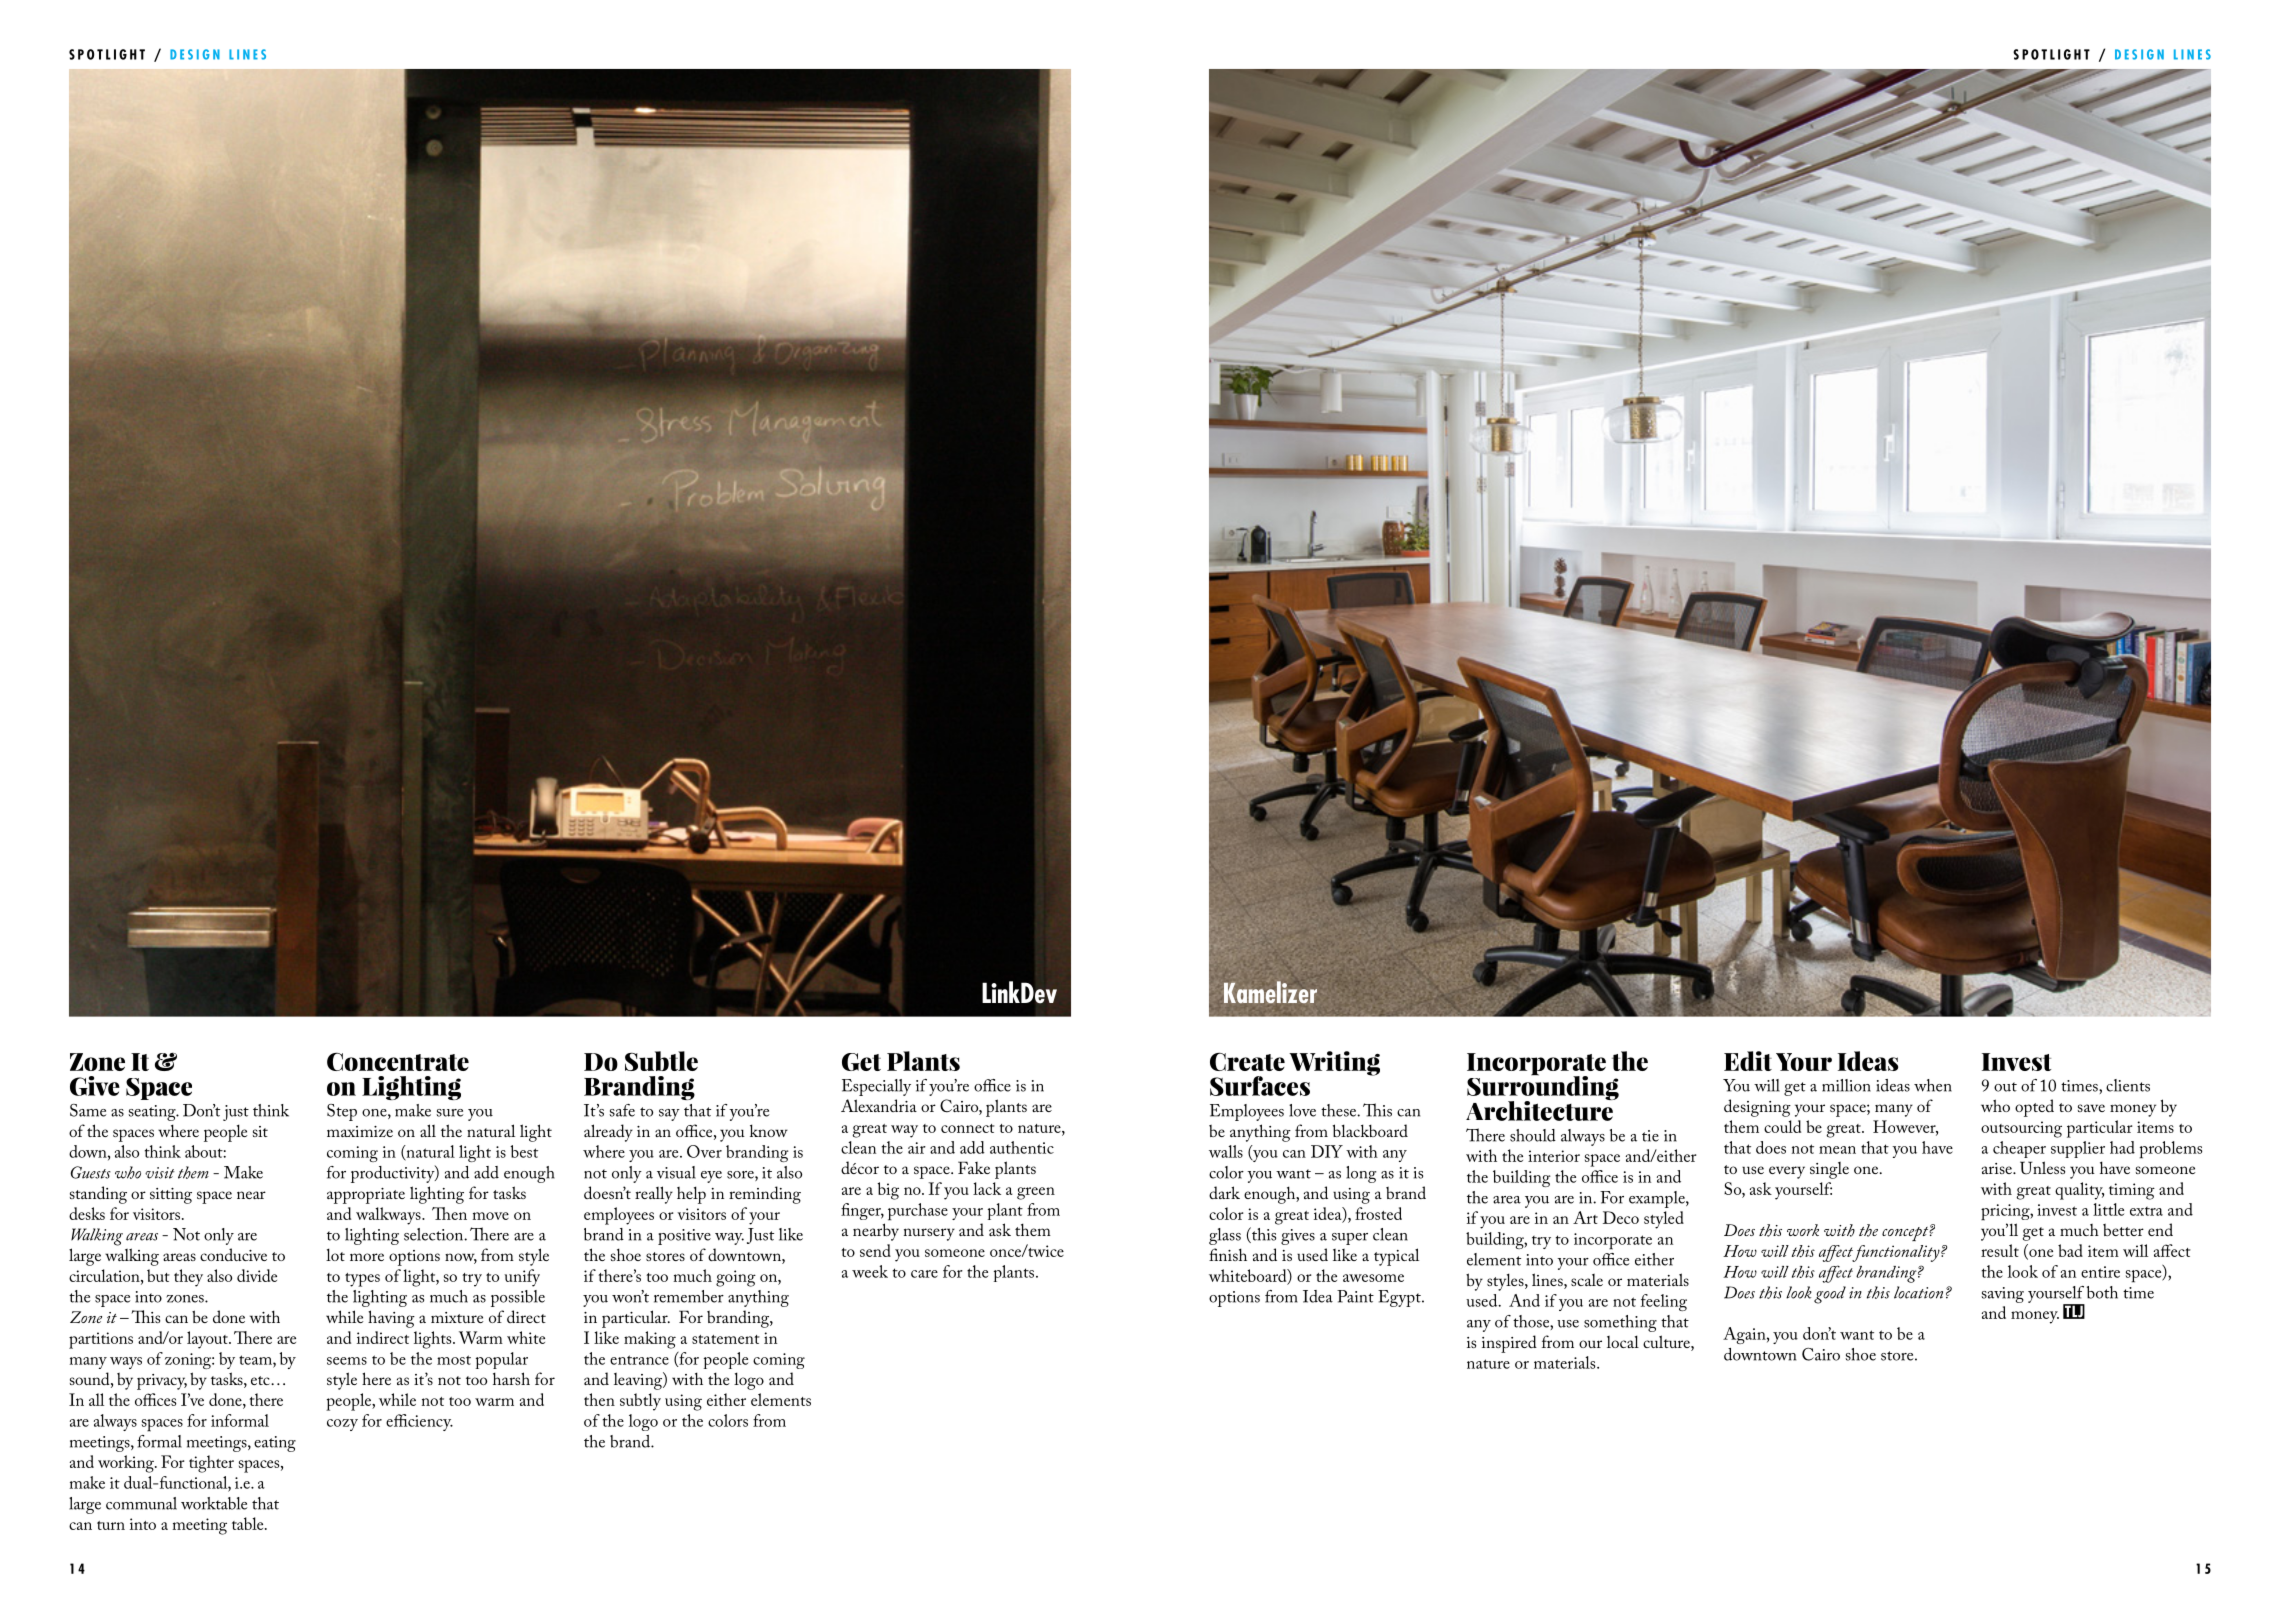 Image resolution: width=2280 pixels, height=1612 pixels. Describe the element at coordinates (362, 1280) in the document. I see `types` at that location.
